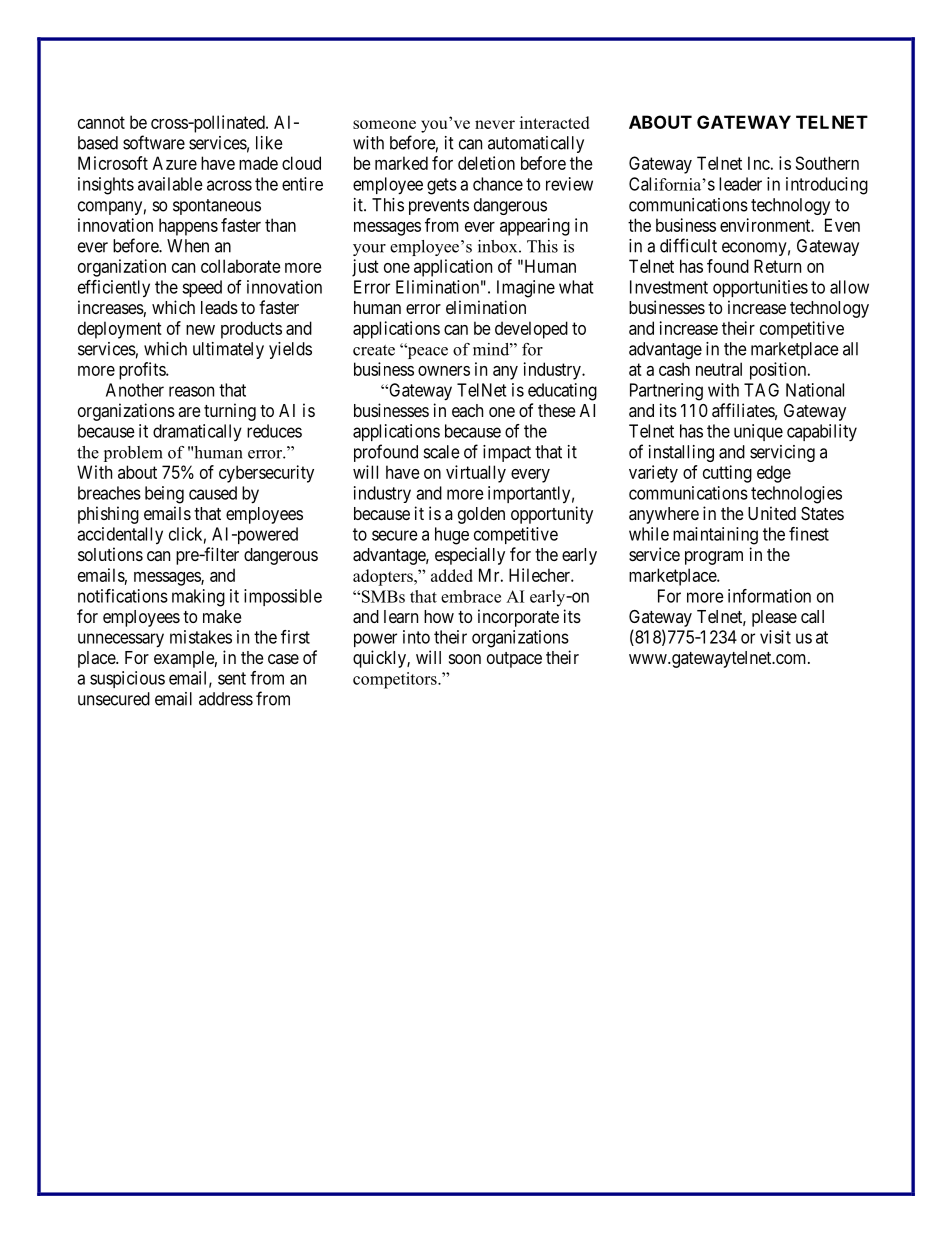 The height and width of the page is (1233, 952). I want to click on accidentally, so click(120, 536).
